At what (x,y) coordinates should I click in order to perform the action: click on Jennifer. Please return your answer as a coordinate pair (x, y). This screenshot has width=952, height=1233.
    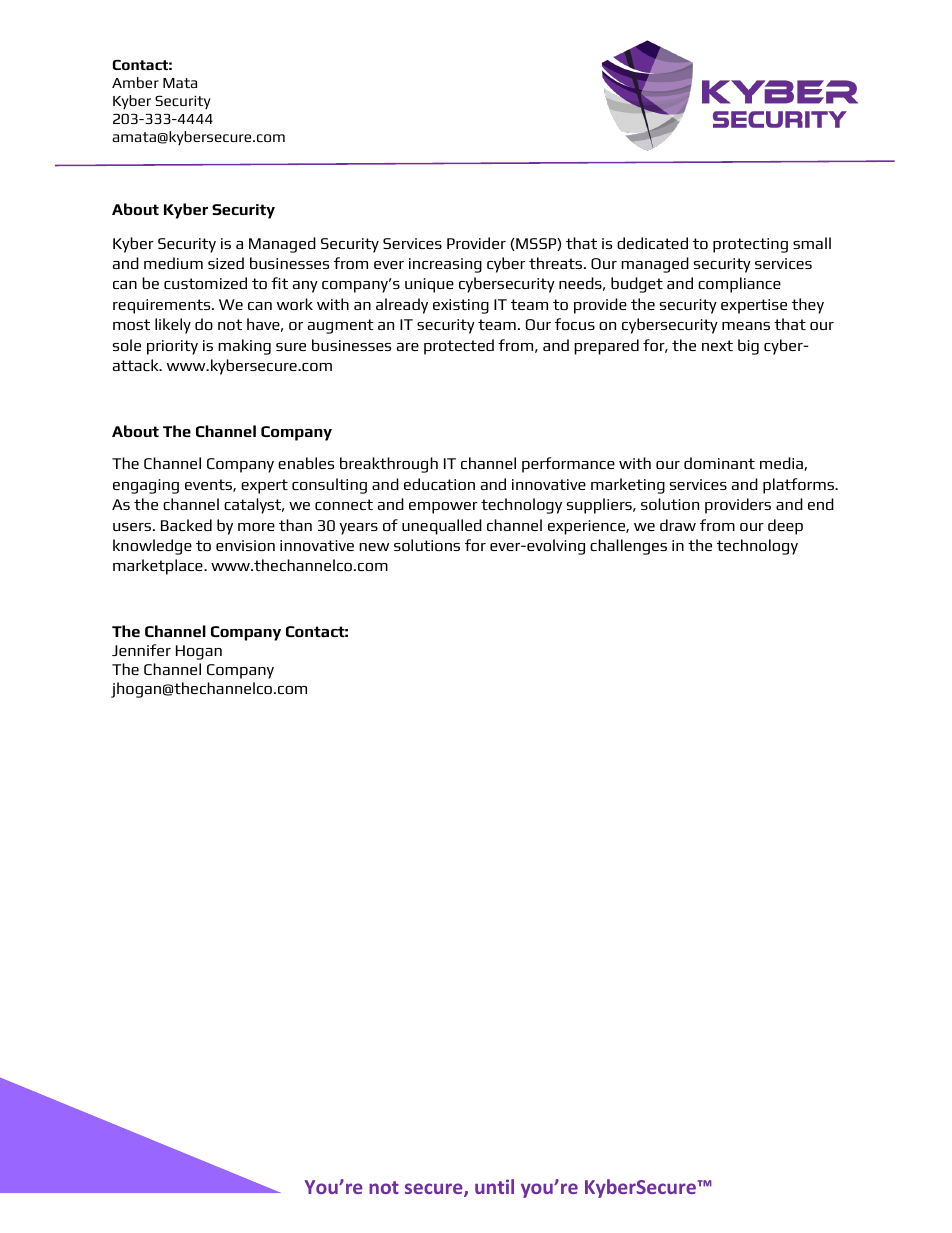
    Looking at the image, I should click on (141, 650).
